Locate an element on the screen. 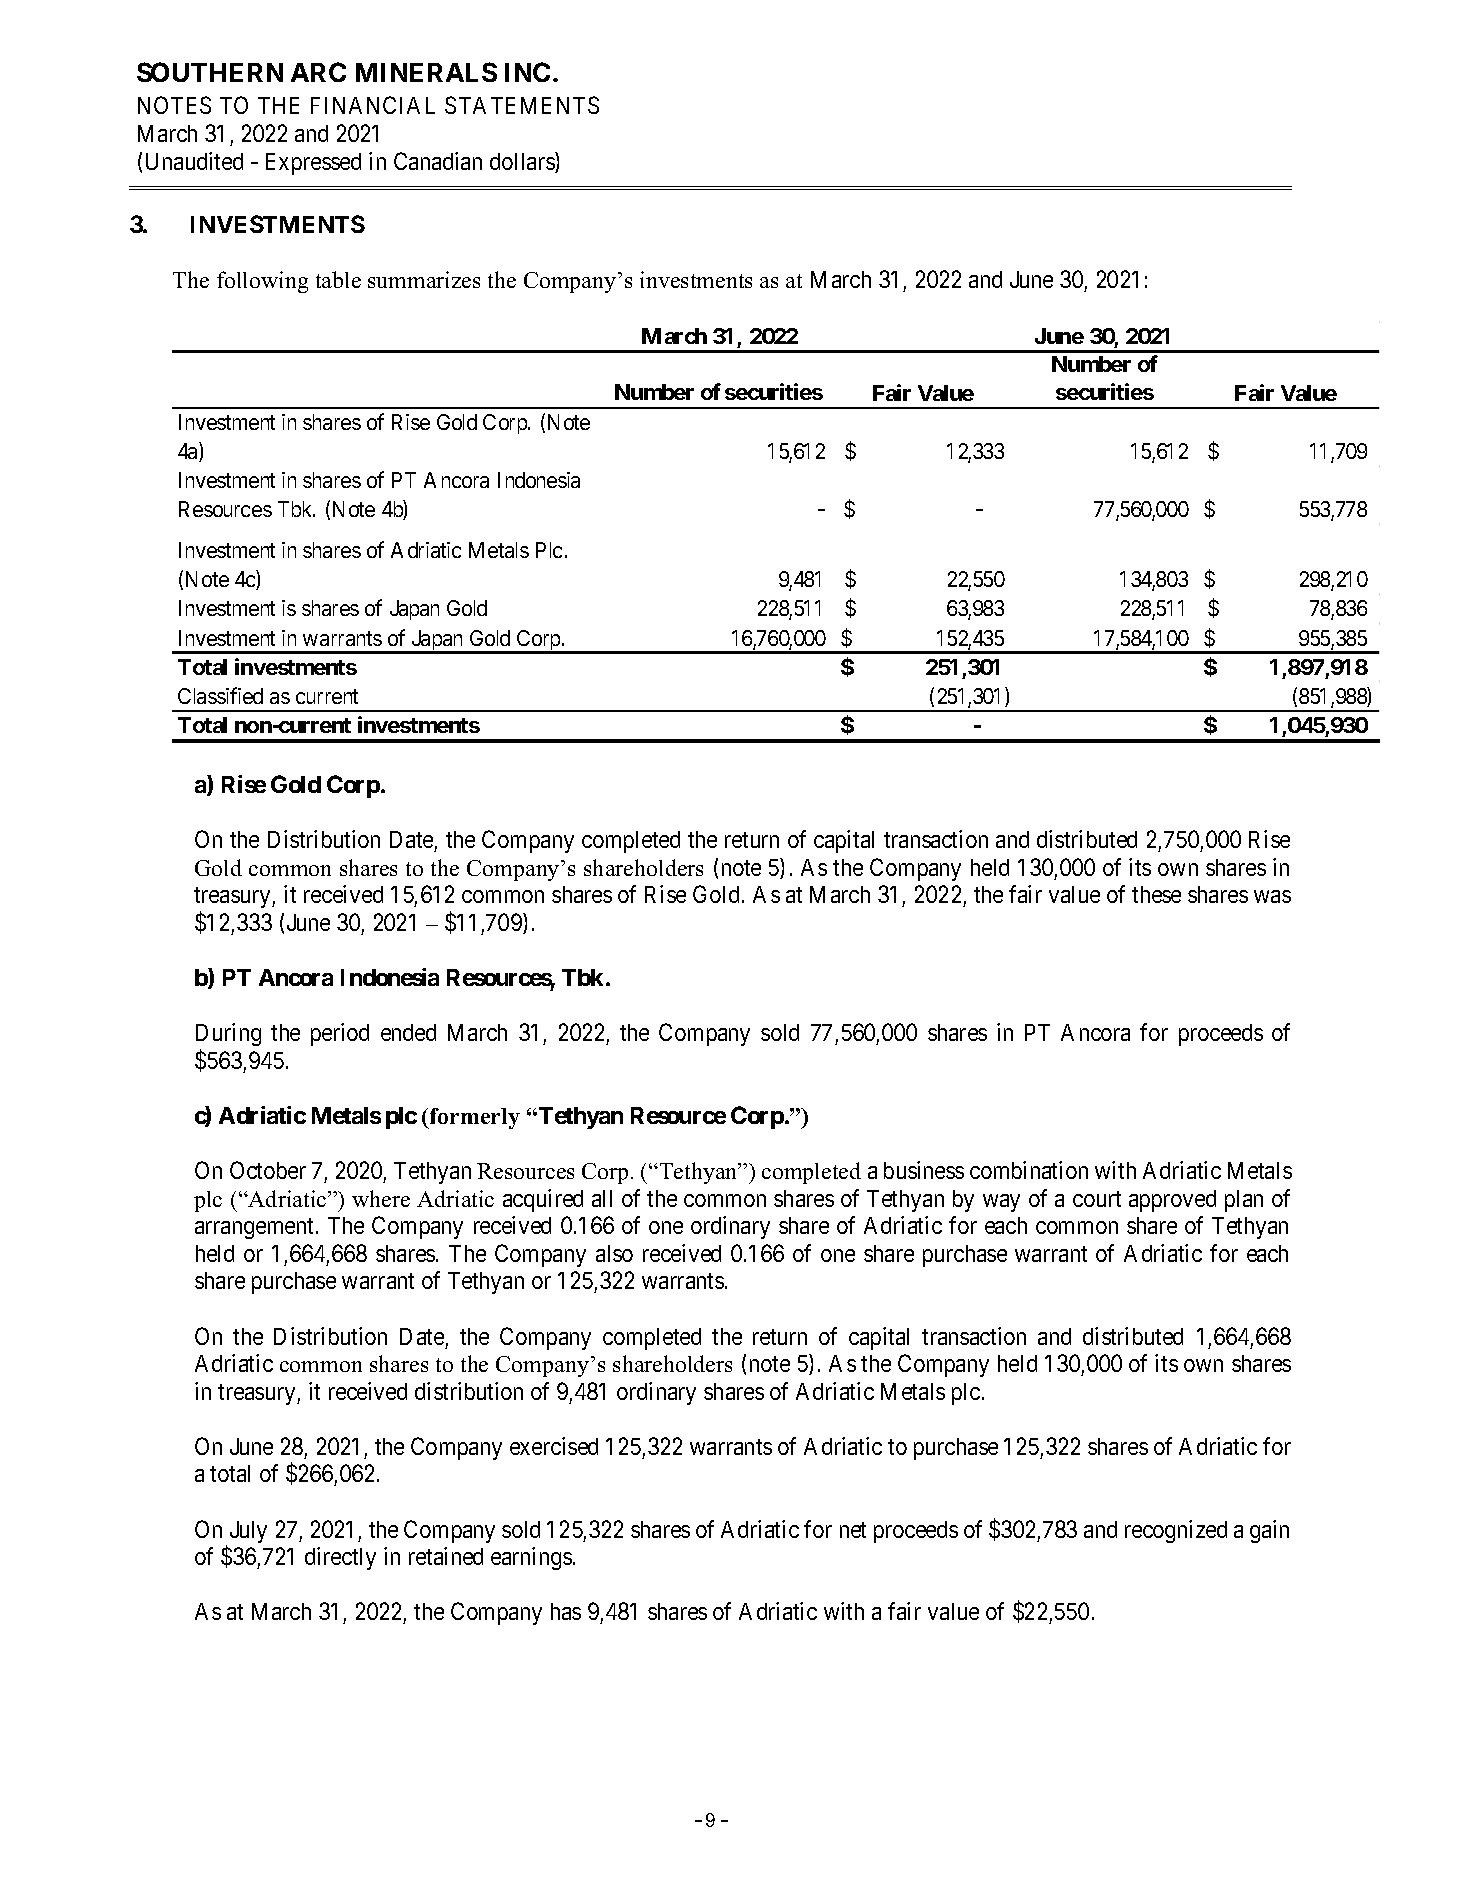  net is located at coordinates (853, 1530).
